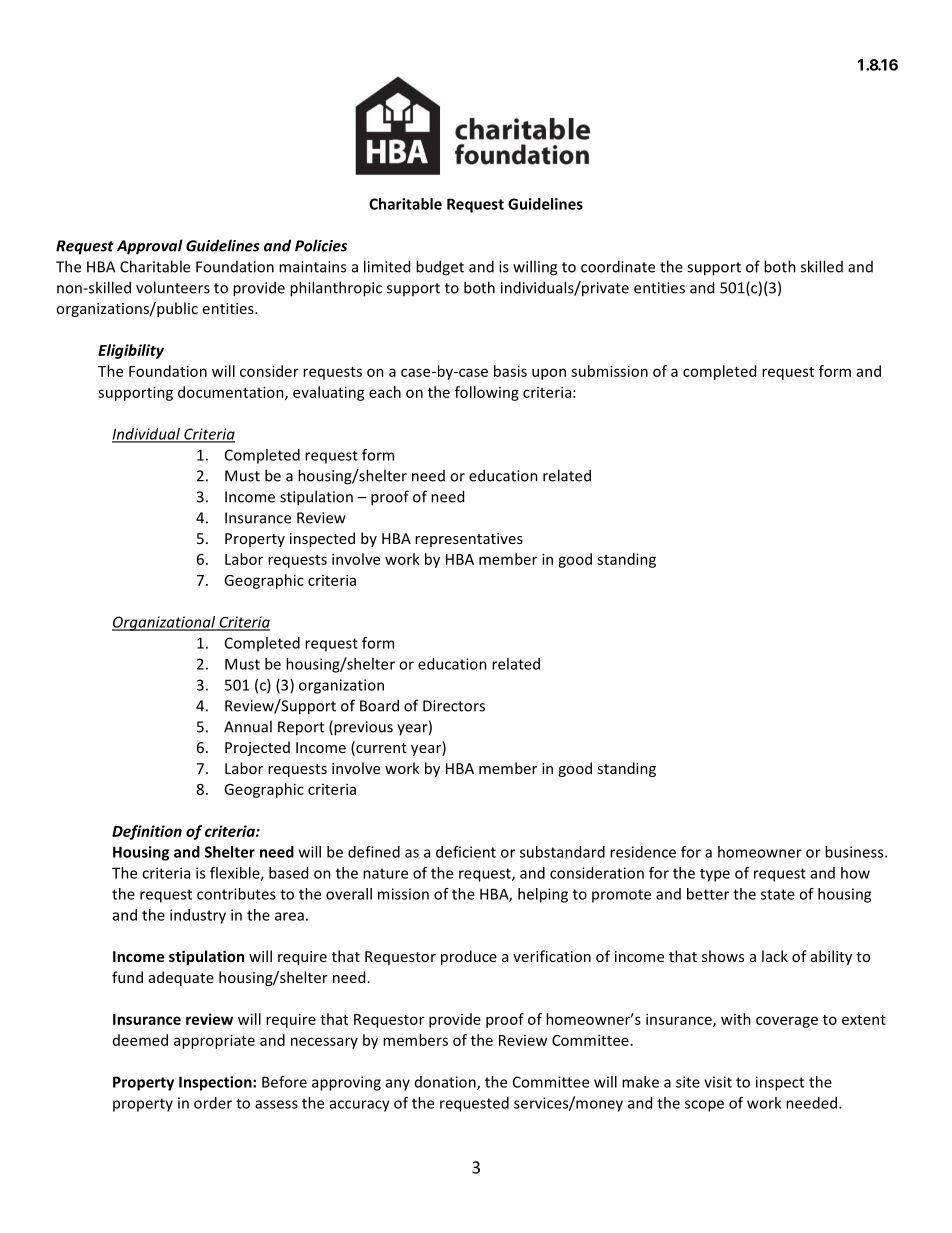  What do you see at coordinates (236, 894) in the screenshot?
I see `contributes` at bounding box center [236, 894].
